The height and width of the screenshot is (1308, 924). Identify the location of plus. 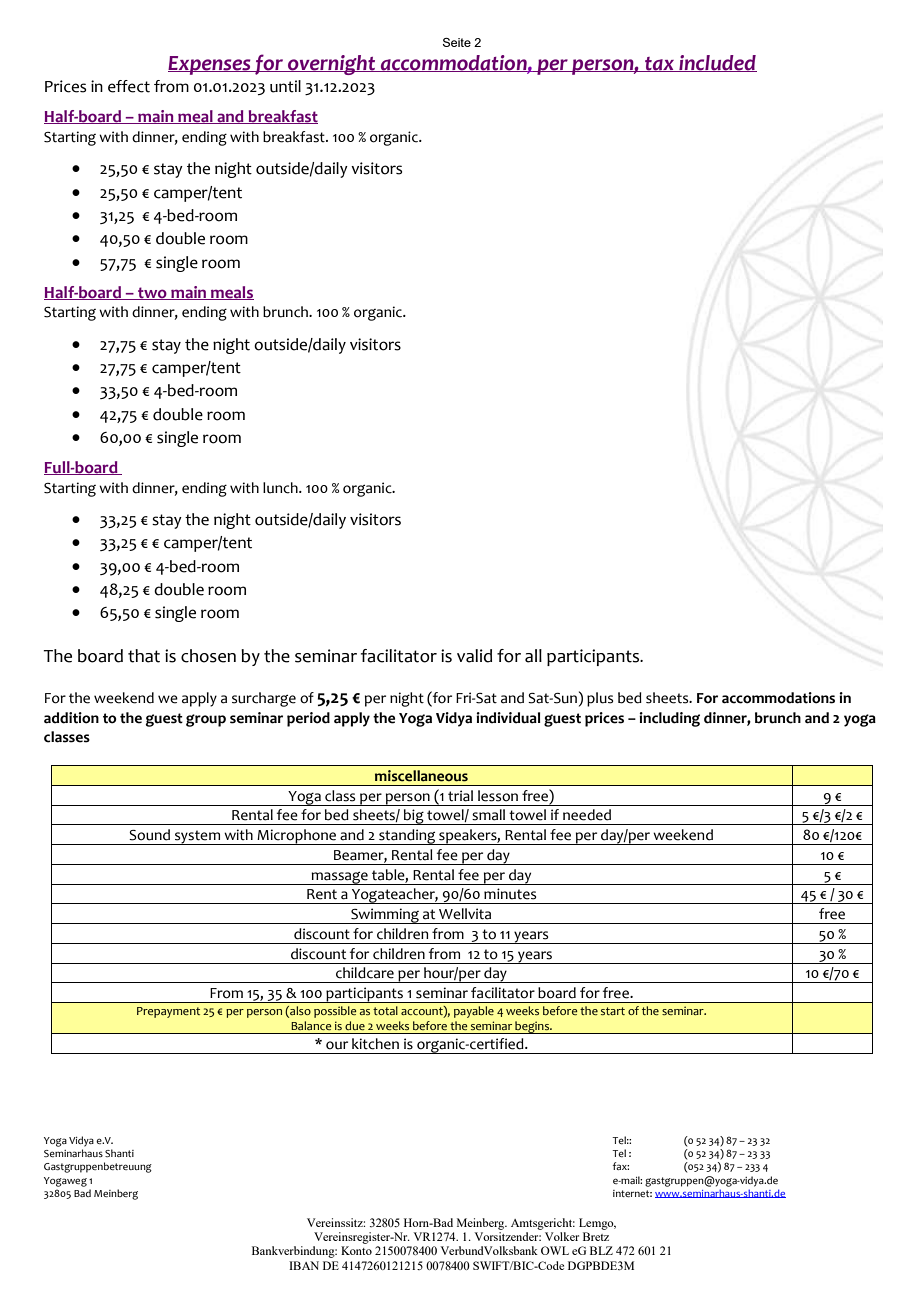
(600, 699).
